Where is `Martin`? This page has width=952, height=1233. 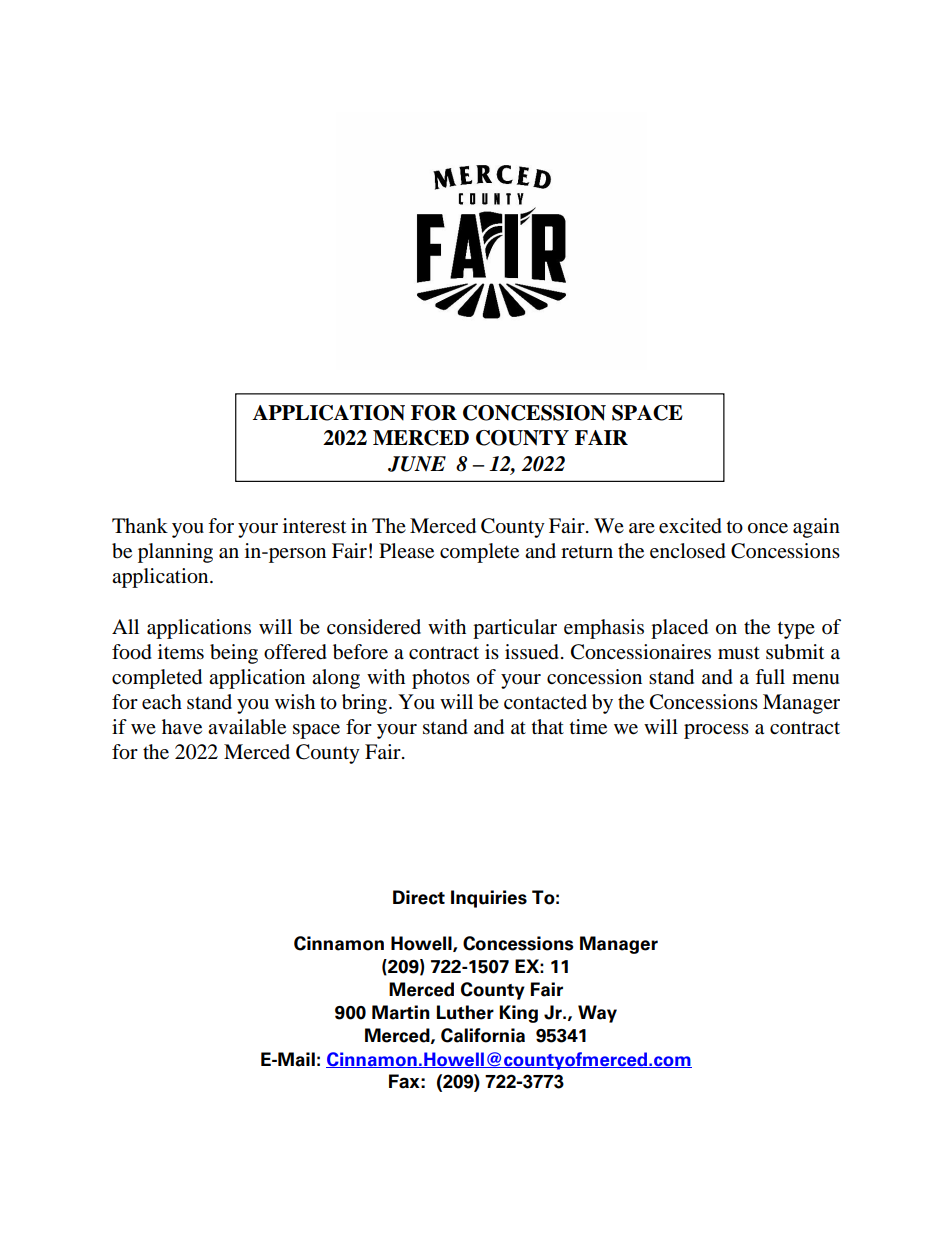
Martin is located at coordinates (401, 1012).
